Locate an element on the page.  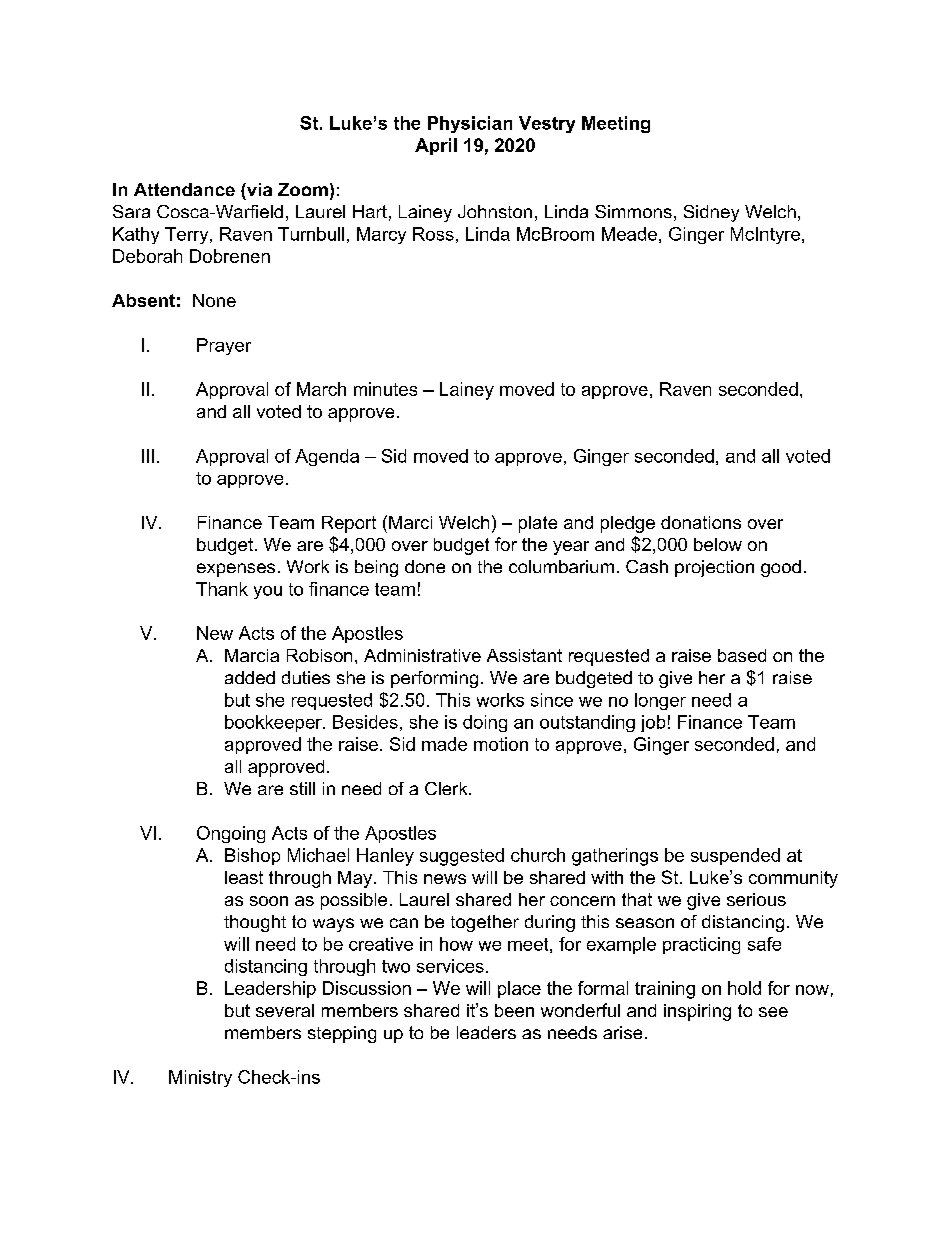
Thank is located at coordinates (222, 589).
